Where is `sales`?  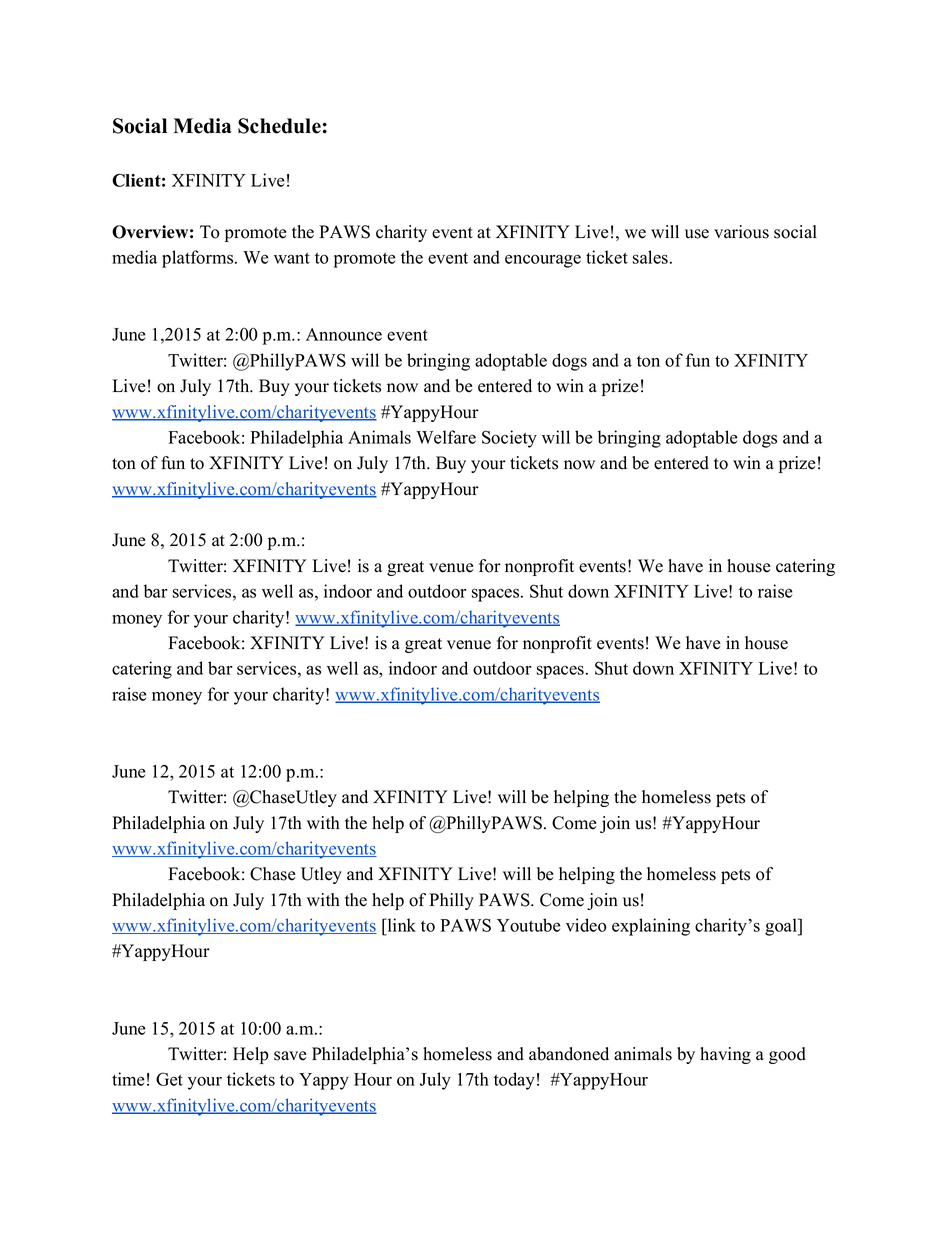
sales is located at coordinates (650, 257).
